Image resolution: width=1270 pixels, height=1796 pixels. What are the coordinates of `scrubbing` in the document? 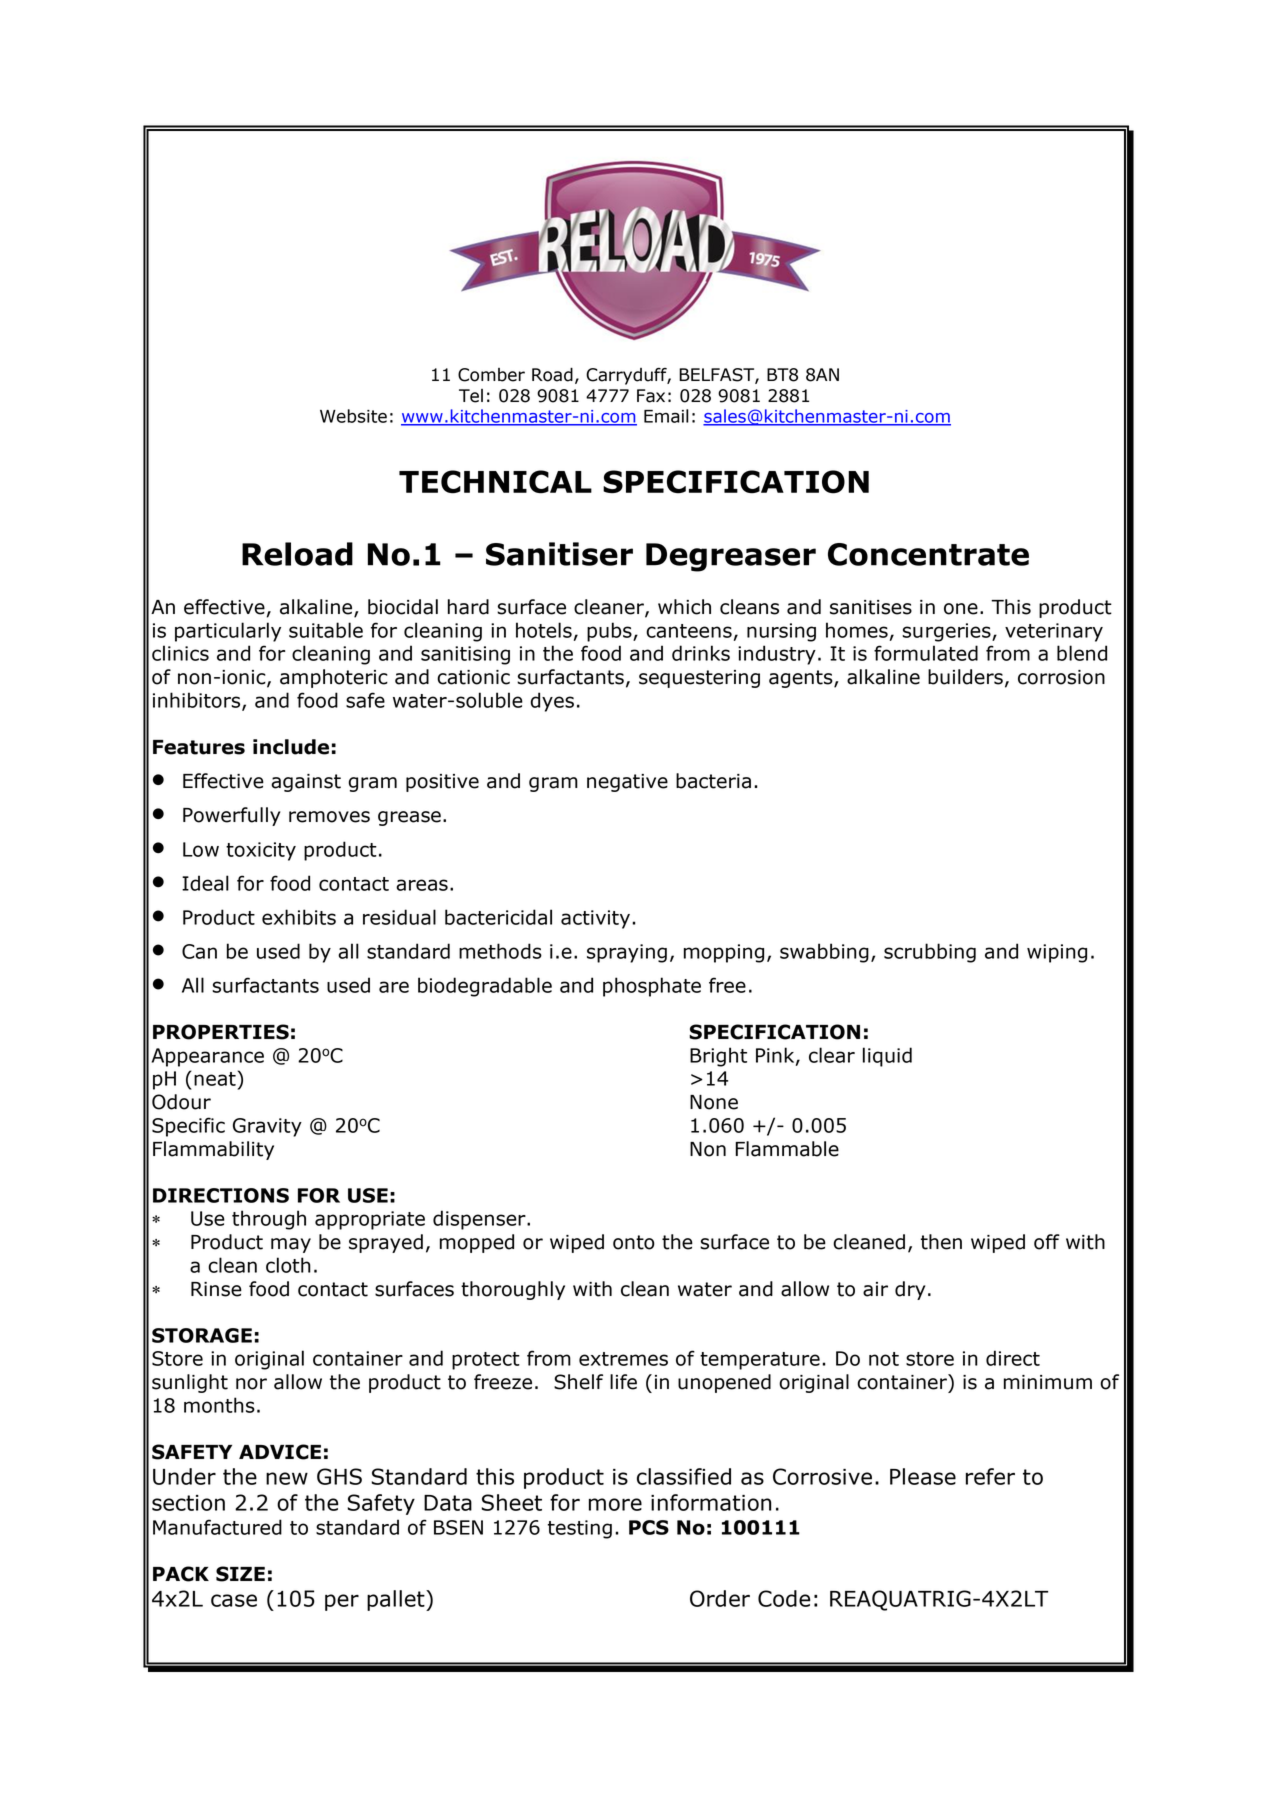 It's located at (930, 953).
